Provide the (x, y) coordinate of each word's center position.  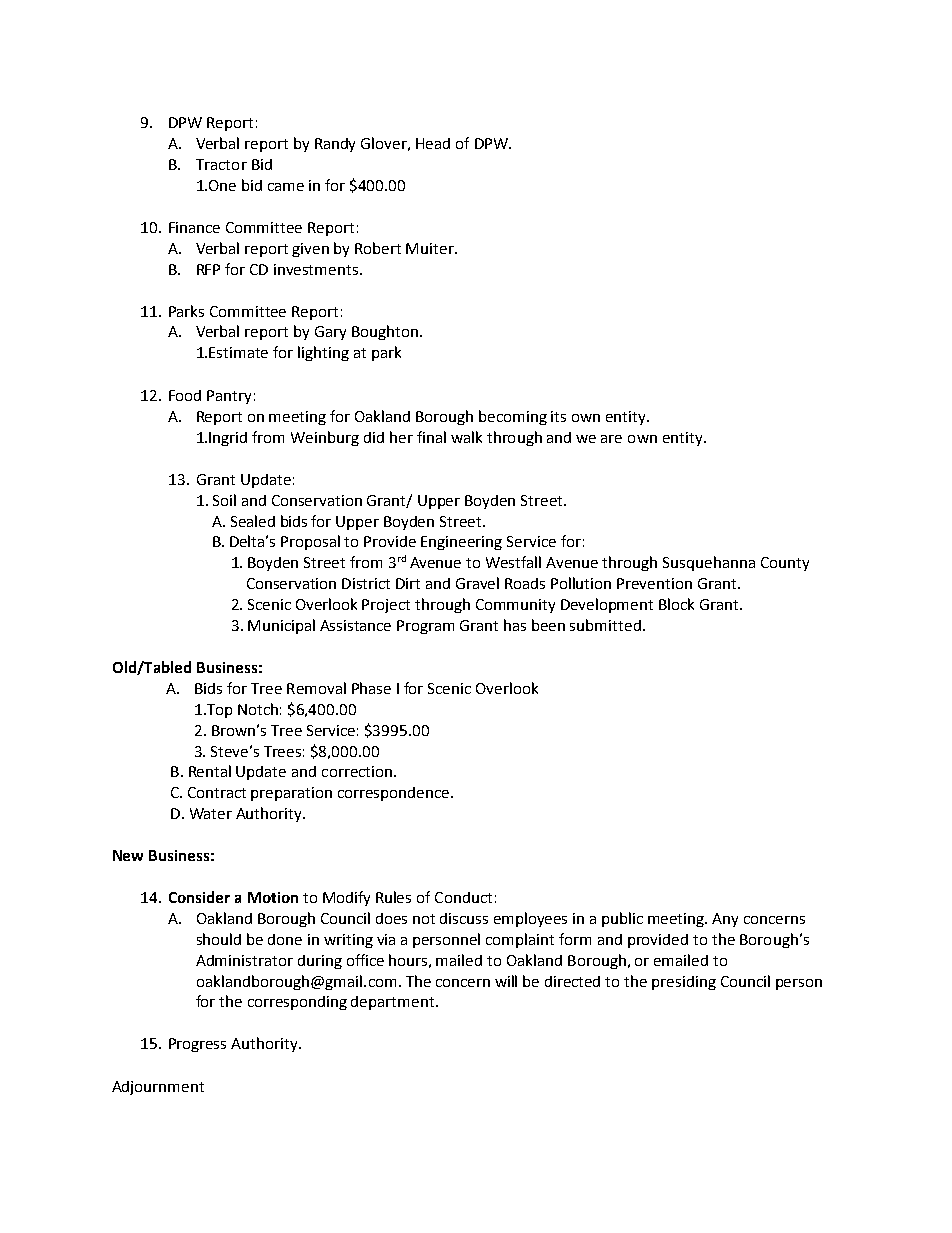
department (394, 1003)
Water (211, 813)
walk (466, 437)
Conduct (463, 897)
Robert (378, 248)
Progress (197, 1045)
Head (433, 143)
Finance (194, 227)
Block (676, 604)
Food (185, 395)
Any (725, 920)
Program (425, 627)
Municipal (281, 626)
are (611, 439)
